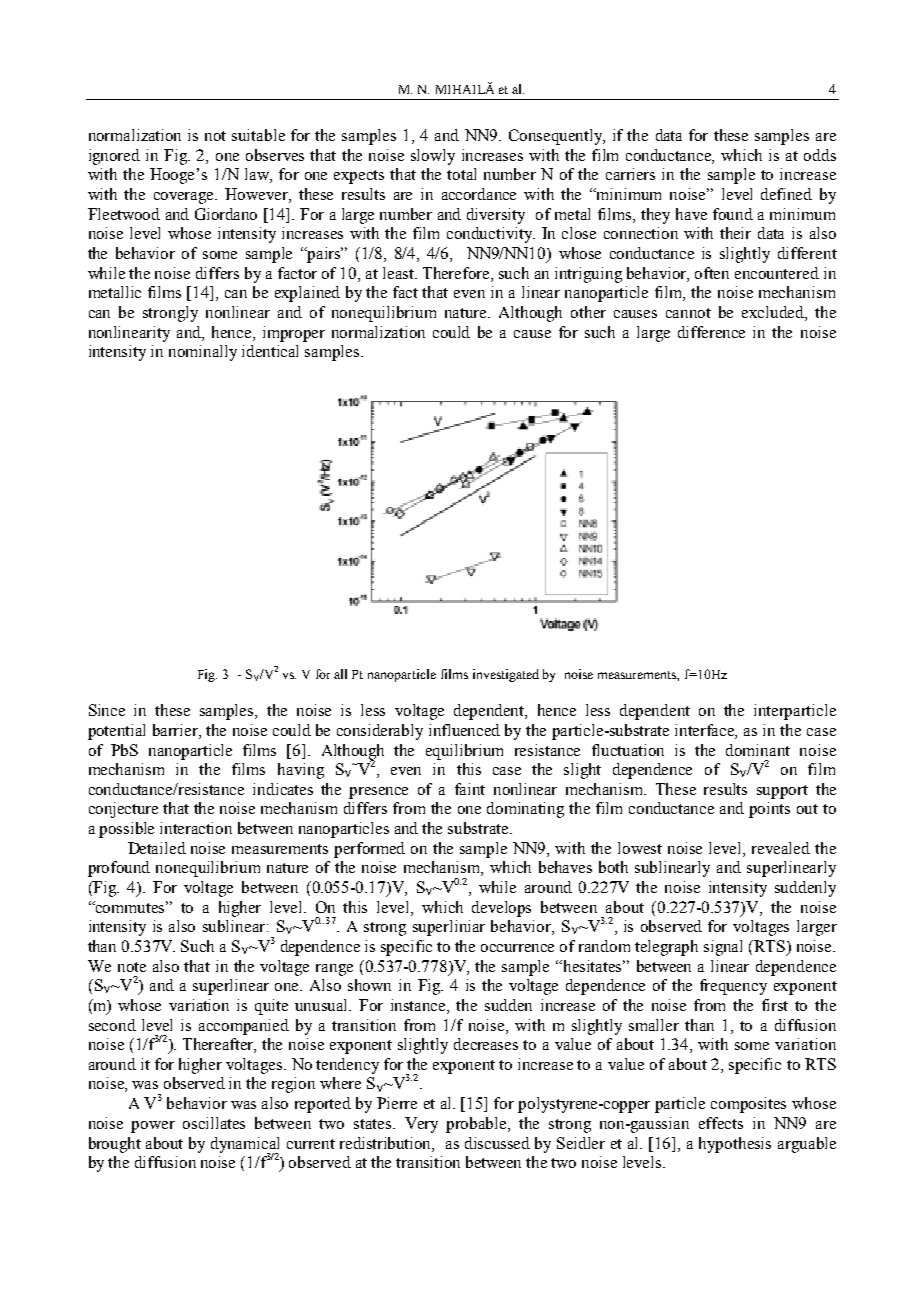  What do you see at coordinates (203, 353) in the screenshot?
I see `nominally` at bounding box center [203, 353].
